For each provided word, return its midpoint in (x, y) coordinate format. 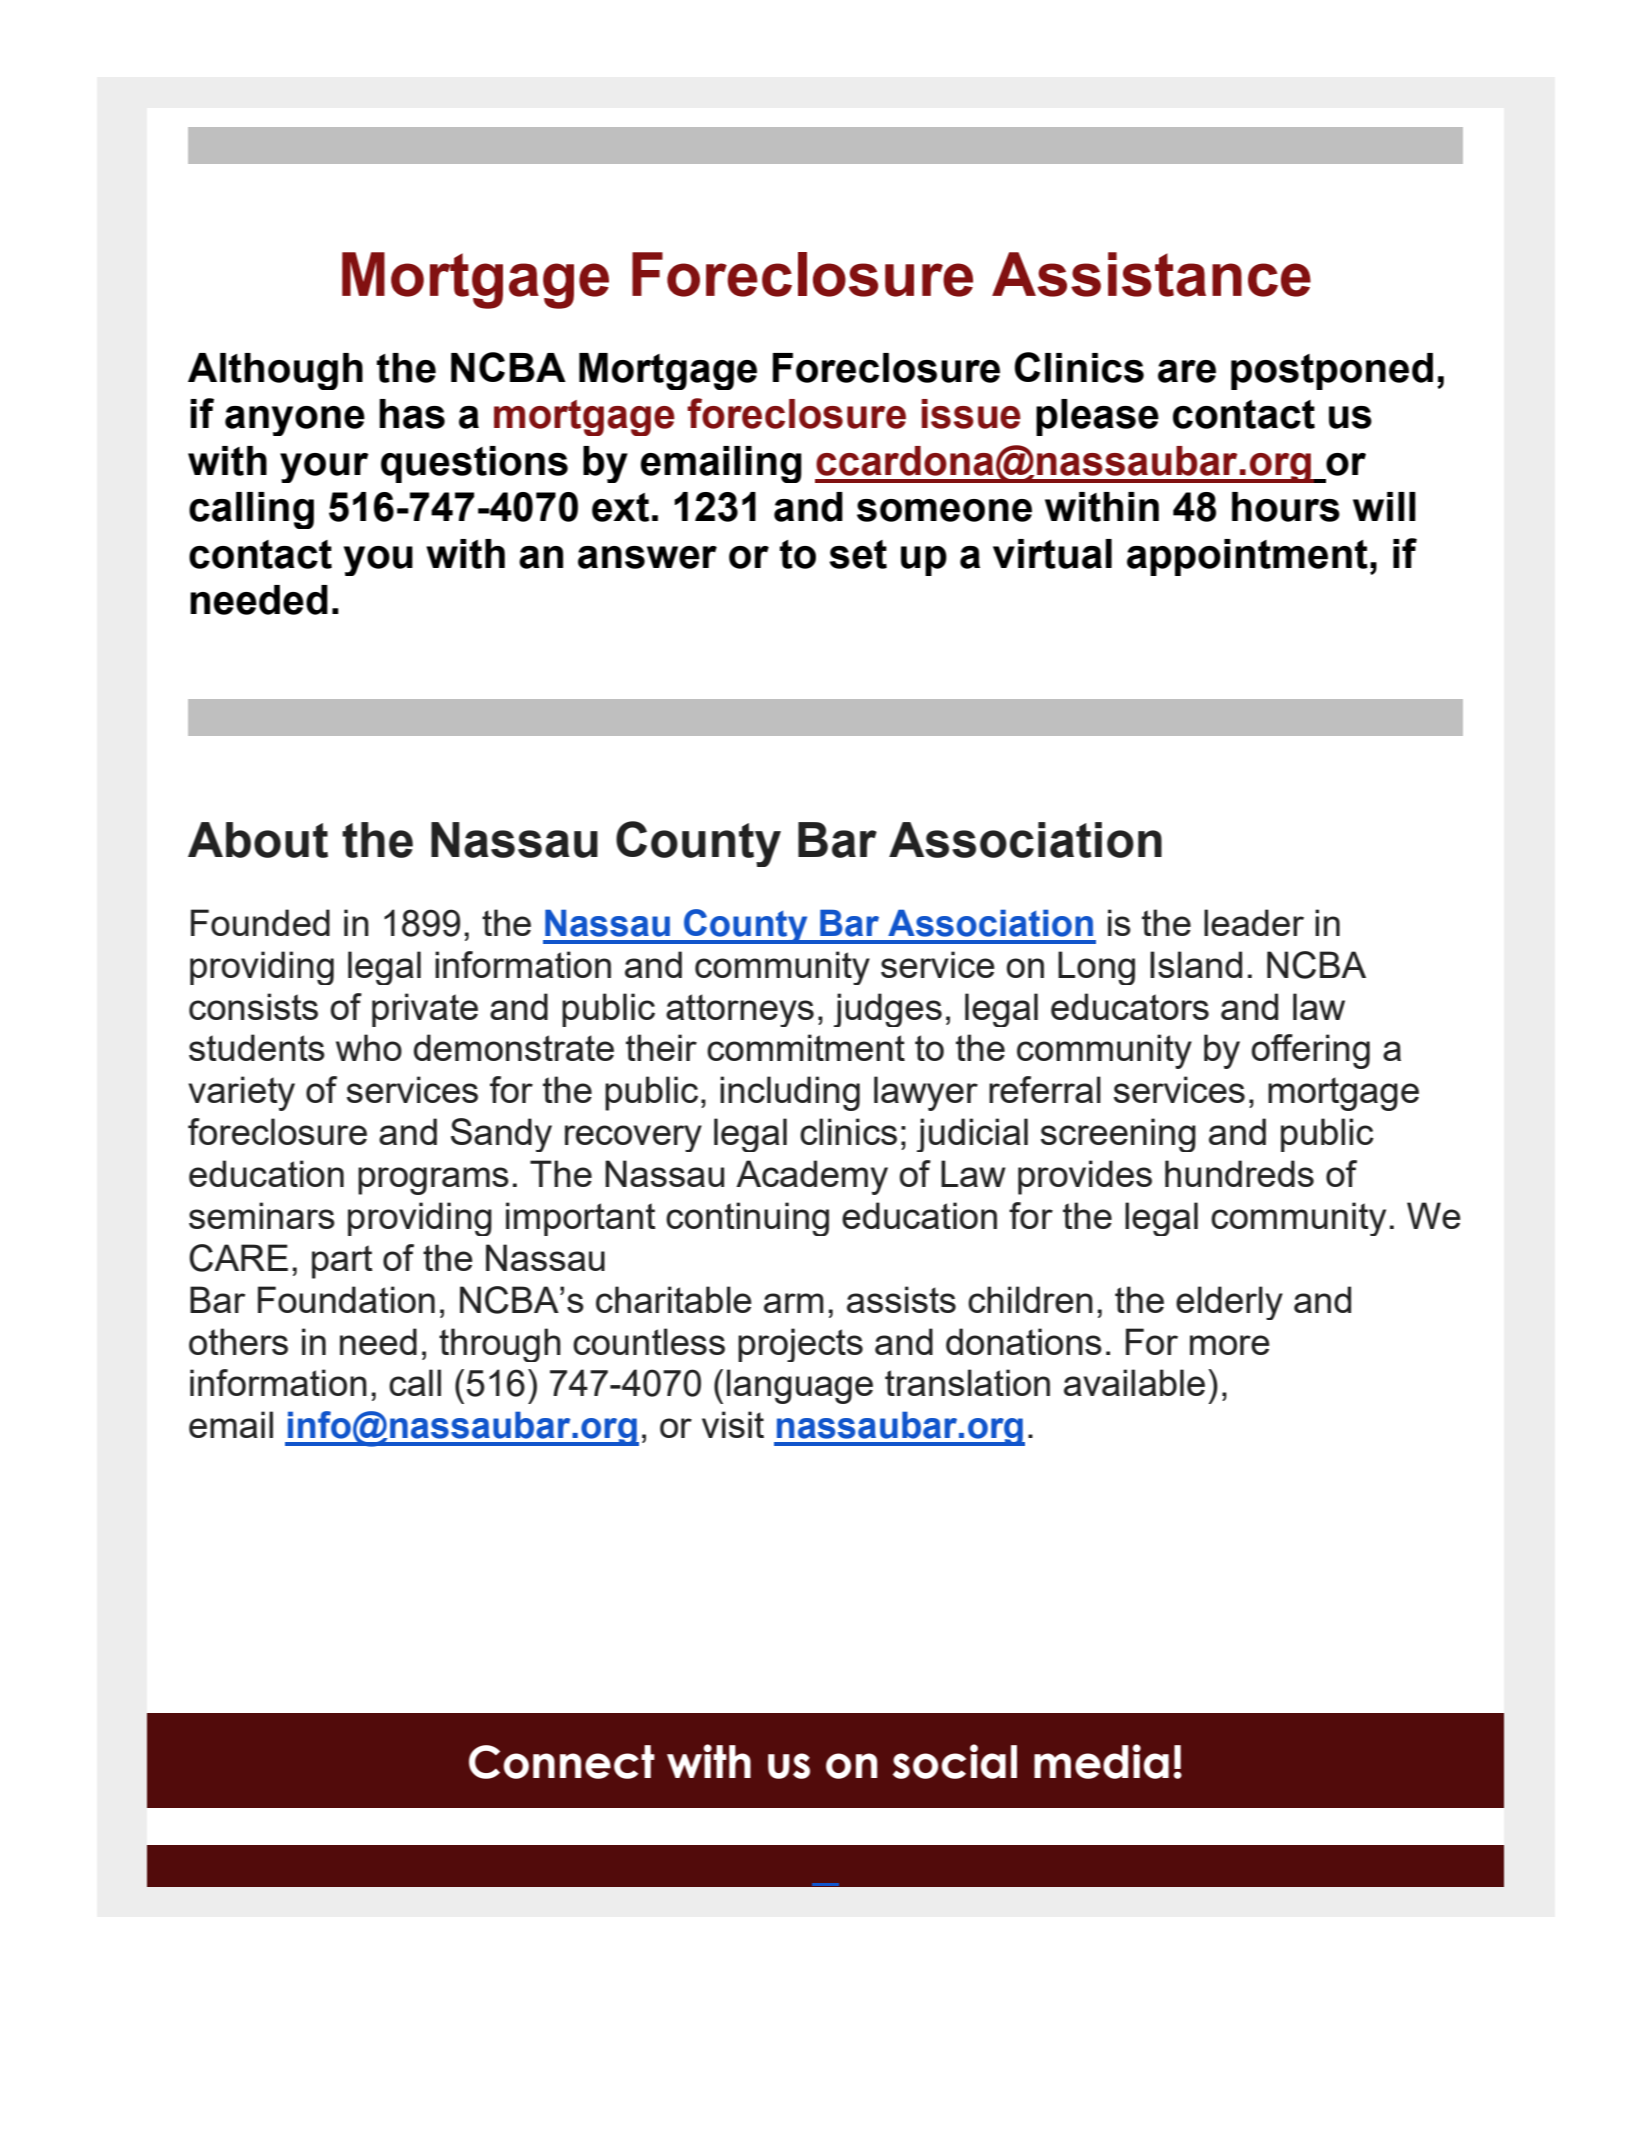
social (955, 1761)
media (1101, 1761)
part (342, 1262)
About (258, 840)
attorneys (740, 1010)
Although (275, 371)
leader (1254, 922)
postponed (1332, 371)
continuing (747, 1219)
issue (971, 414)
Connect (562, 1762)
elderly (1229, 1303)
